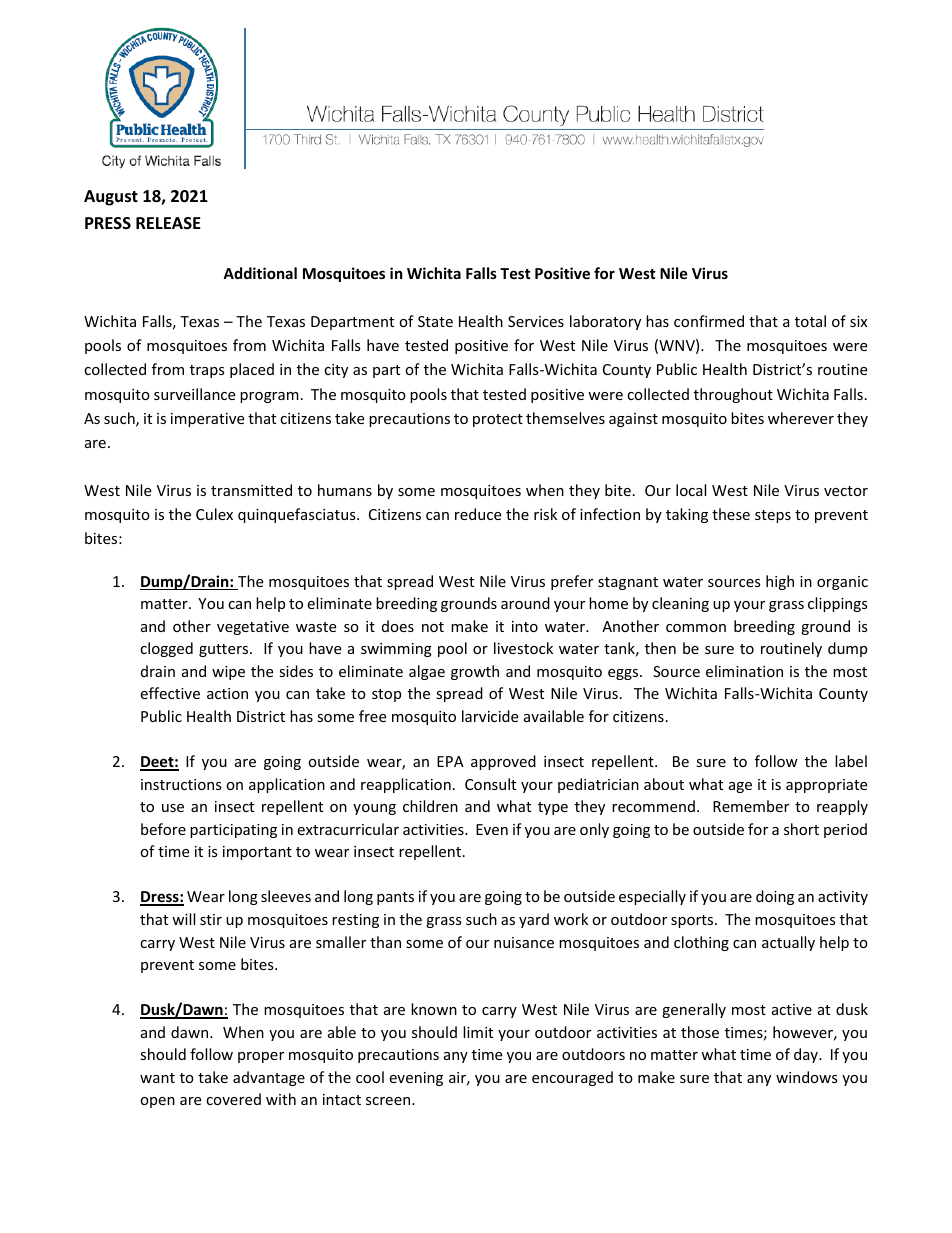 Image resolution: width=952 pixels, height=1233 pixels. Describe the element at coordinates (435, 321) in the page. I see `State` at that location.
